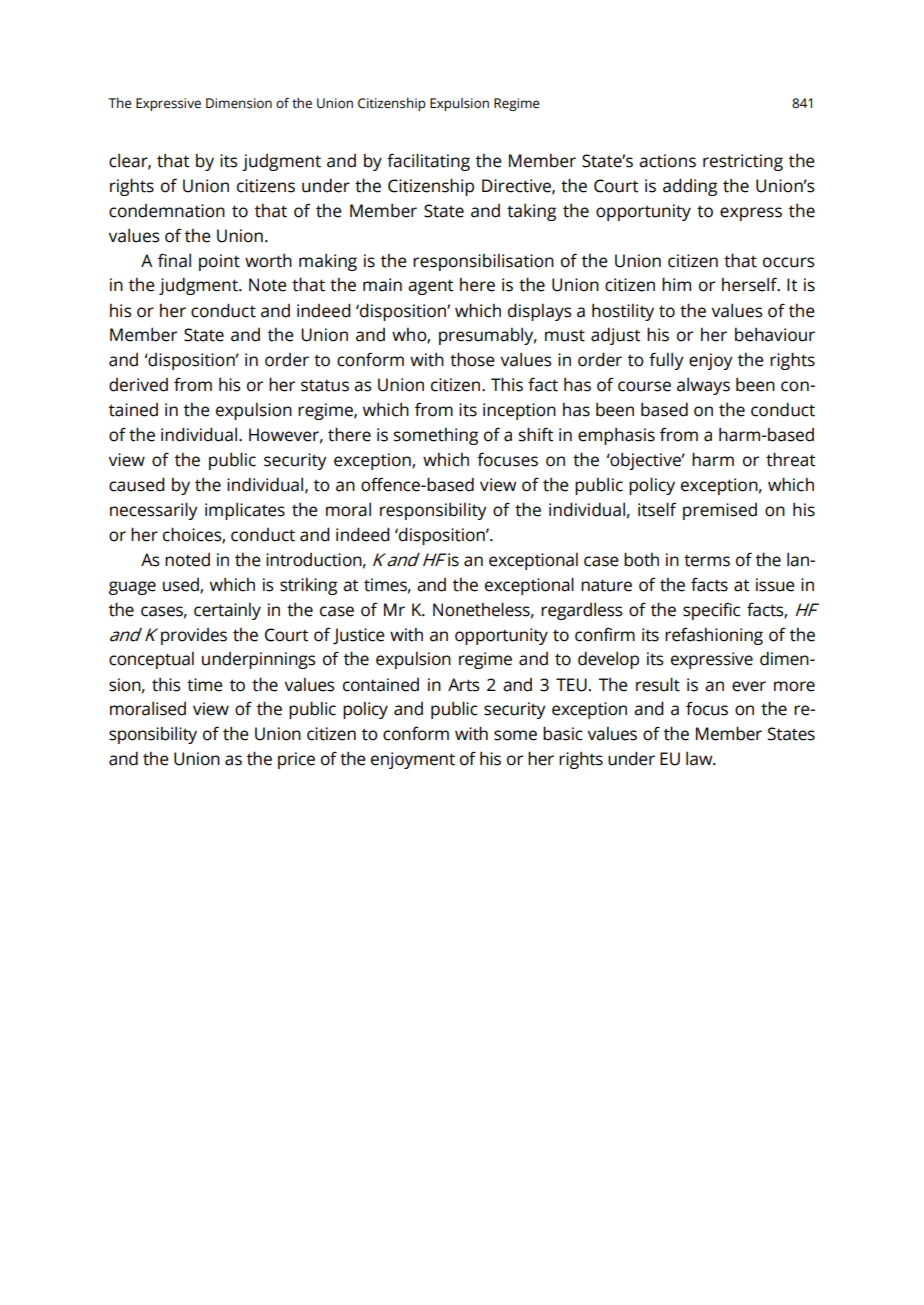  What do you see at coordinates (359, 636) in the screenshot?
I see `Justice` at bounding box center [359, 636].
